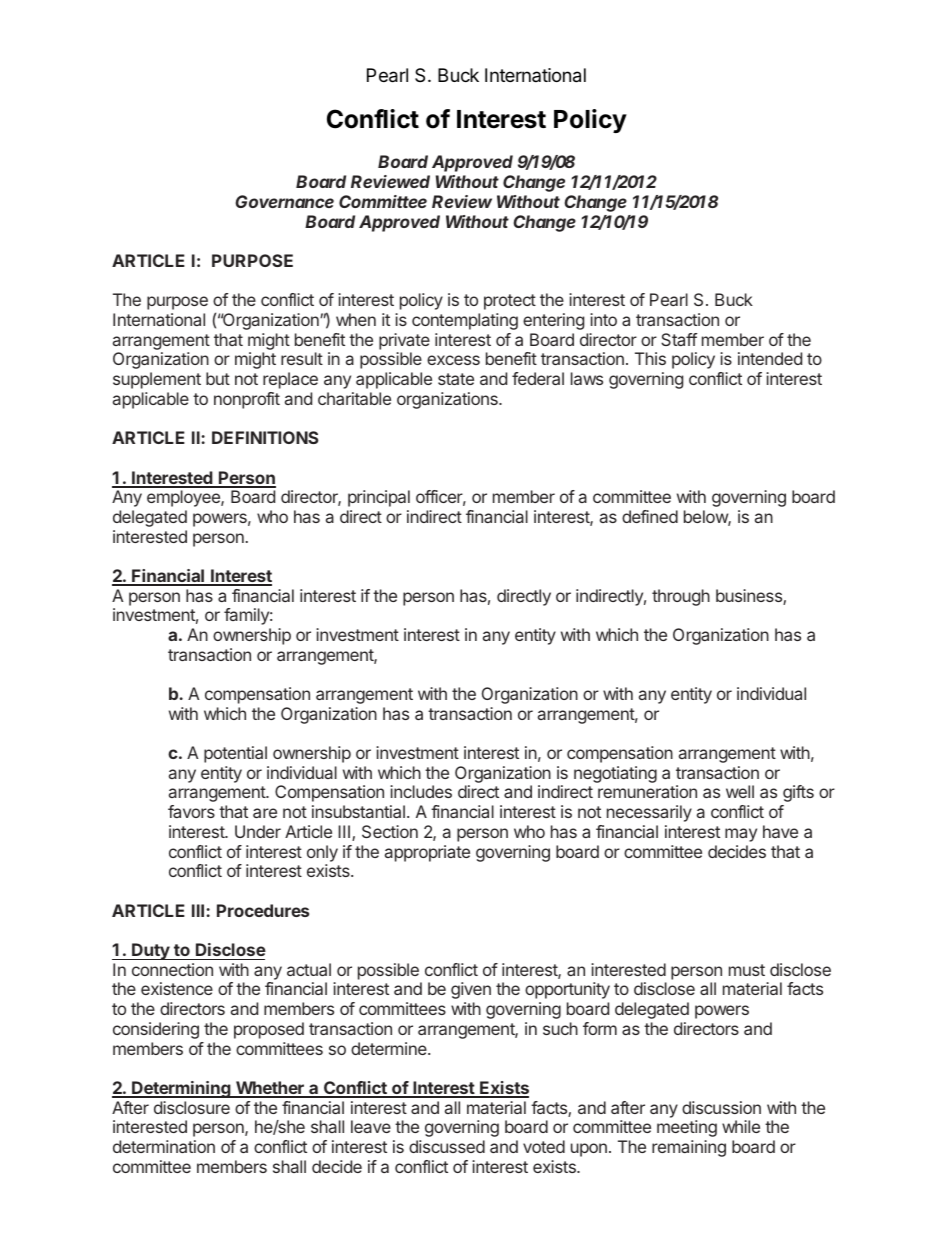 The height and width of the screenshot is (1233, 952). What do you see at coordinates (258, 831) in the screenshot?
I see `Under` at bounding box center [258, 831].
